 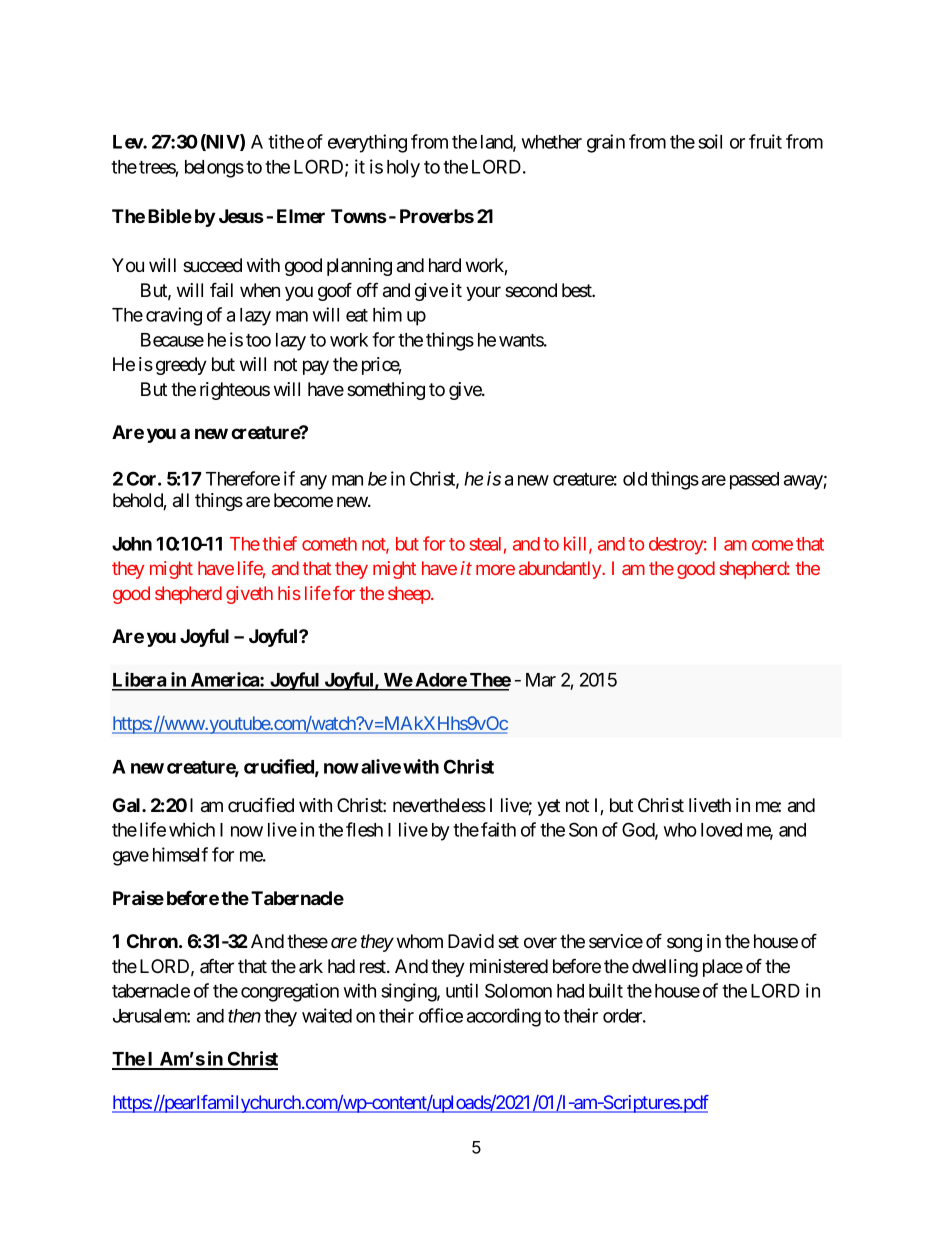 What do you see at coordinates (462, 990) in the page?
I see `until` at bounding box center [462, 990].
